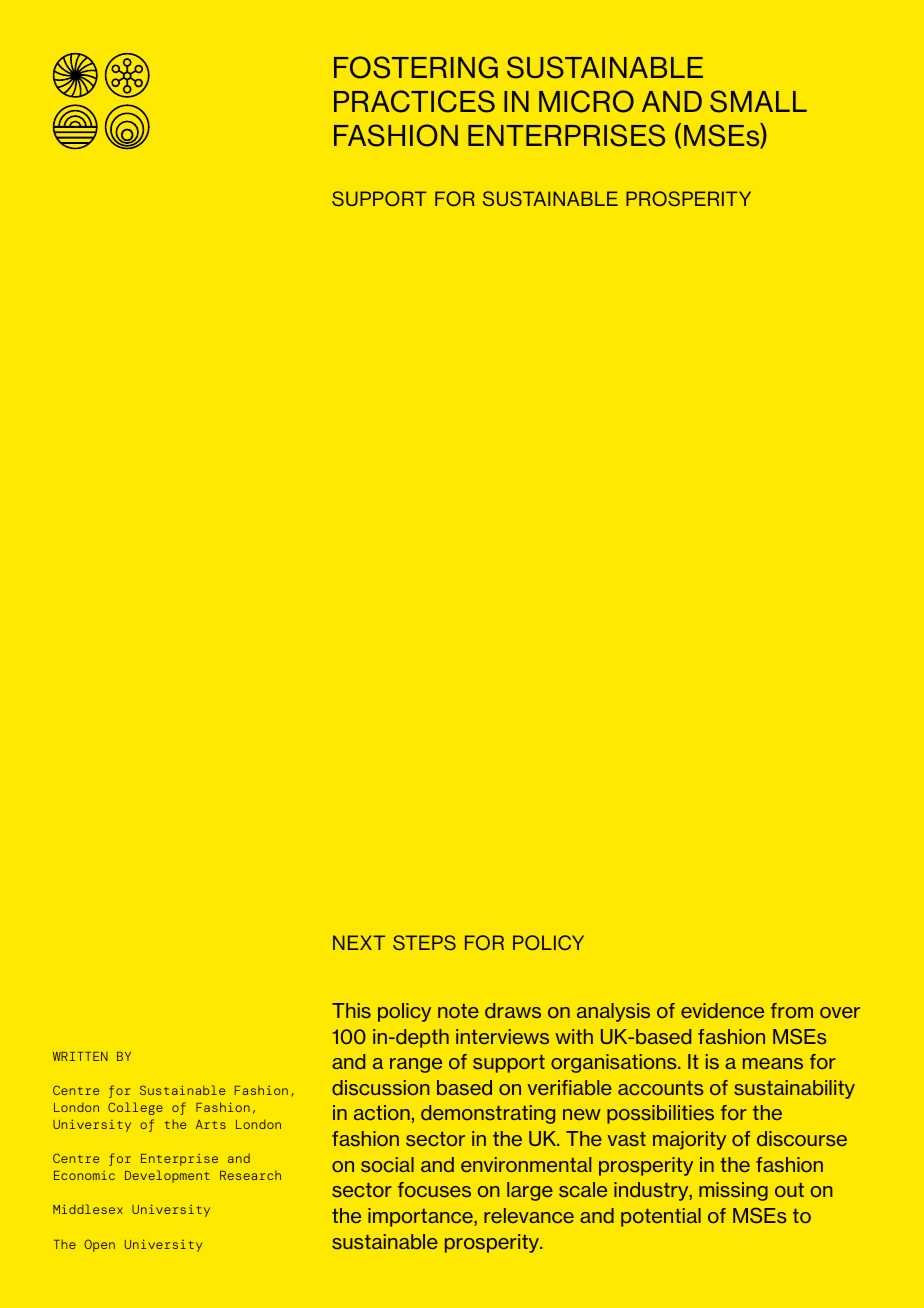 The width and height of the page is (924, 1308). I want to click on focuses, so click(434, 1189).
